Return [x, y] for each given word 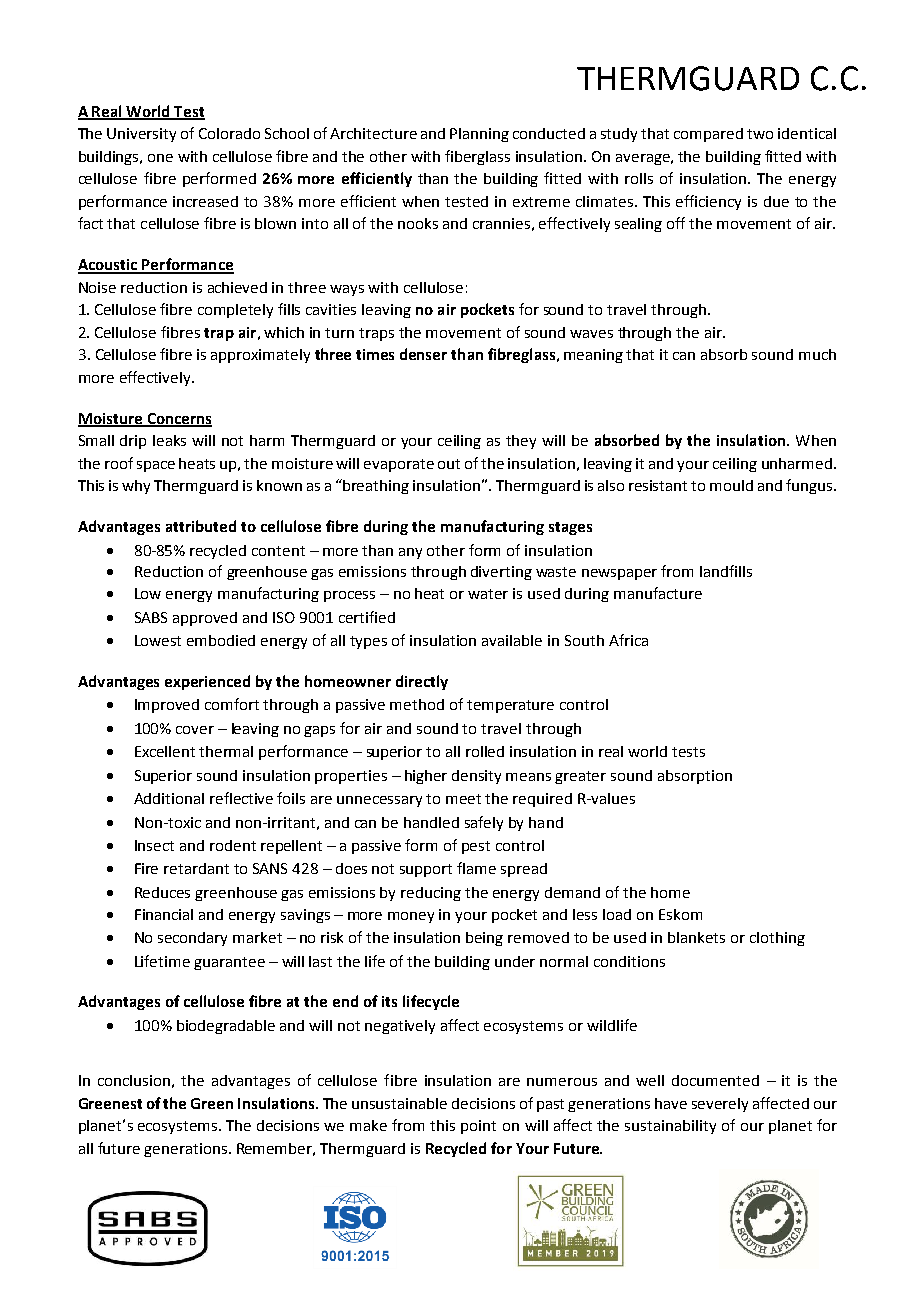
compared [708, 135]
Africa [628, 640]
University [141, 135]
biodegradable [226, 1027]
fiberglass [477, 157]
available [512, 640]
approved [205, 619]
